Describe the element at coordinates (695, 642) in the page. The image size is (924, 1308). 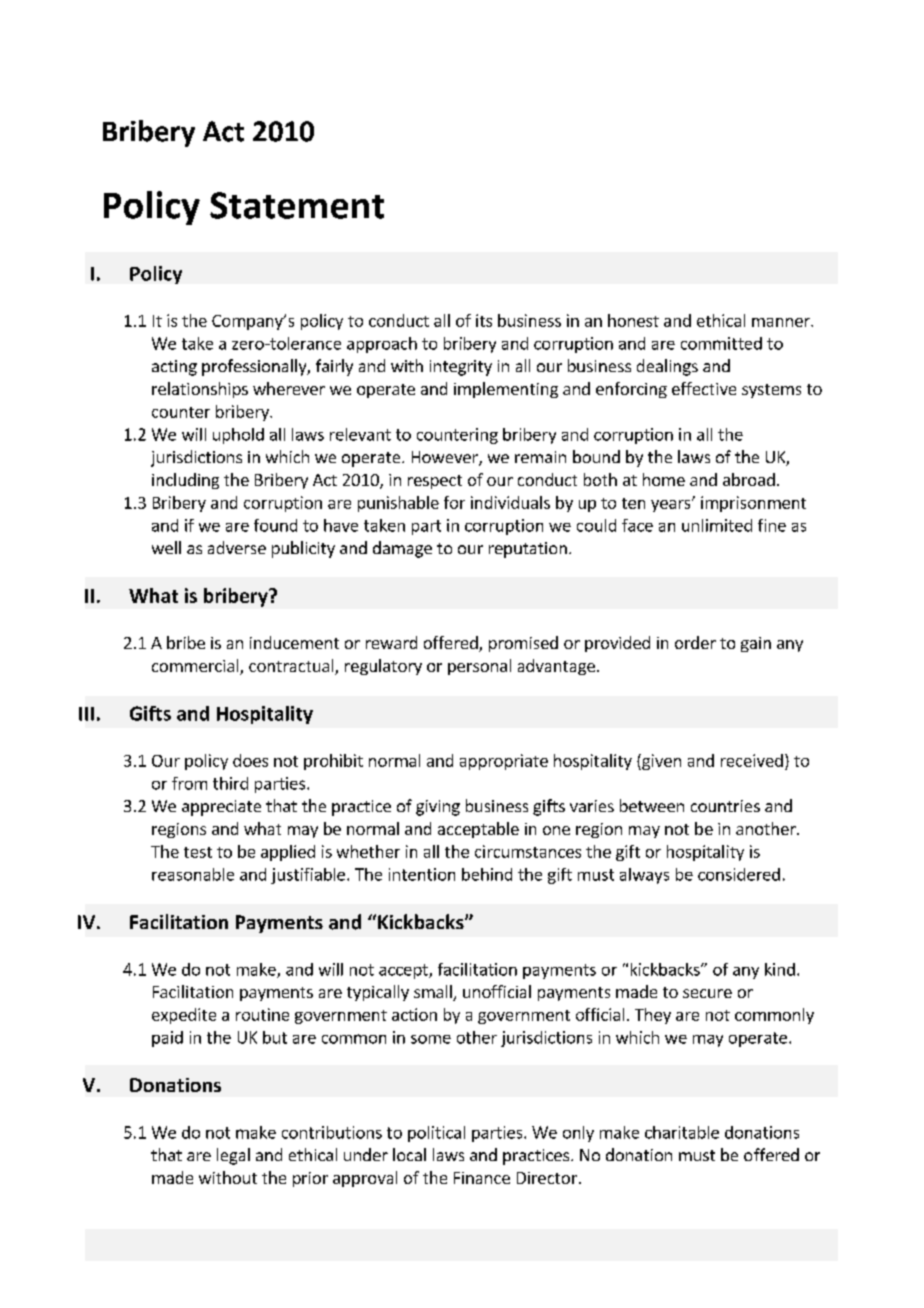
I see `order` at that location.
